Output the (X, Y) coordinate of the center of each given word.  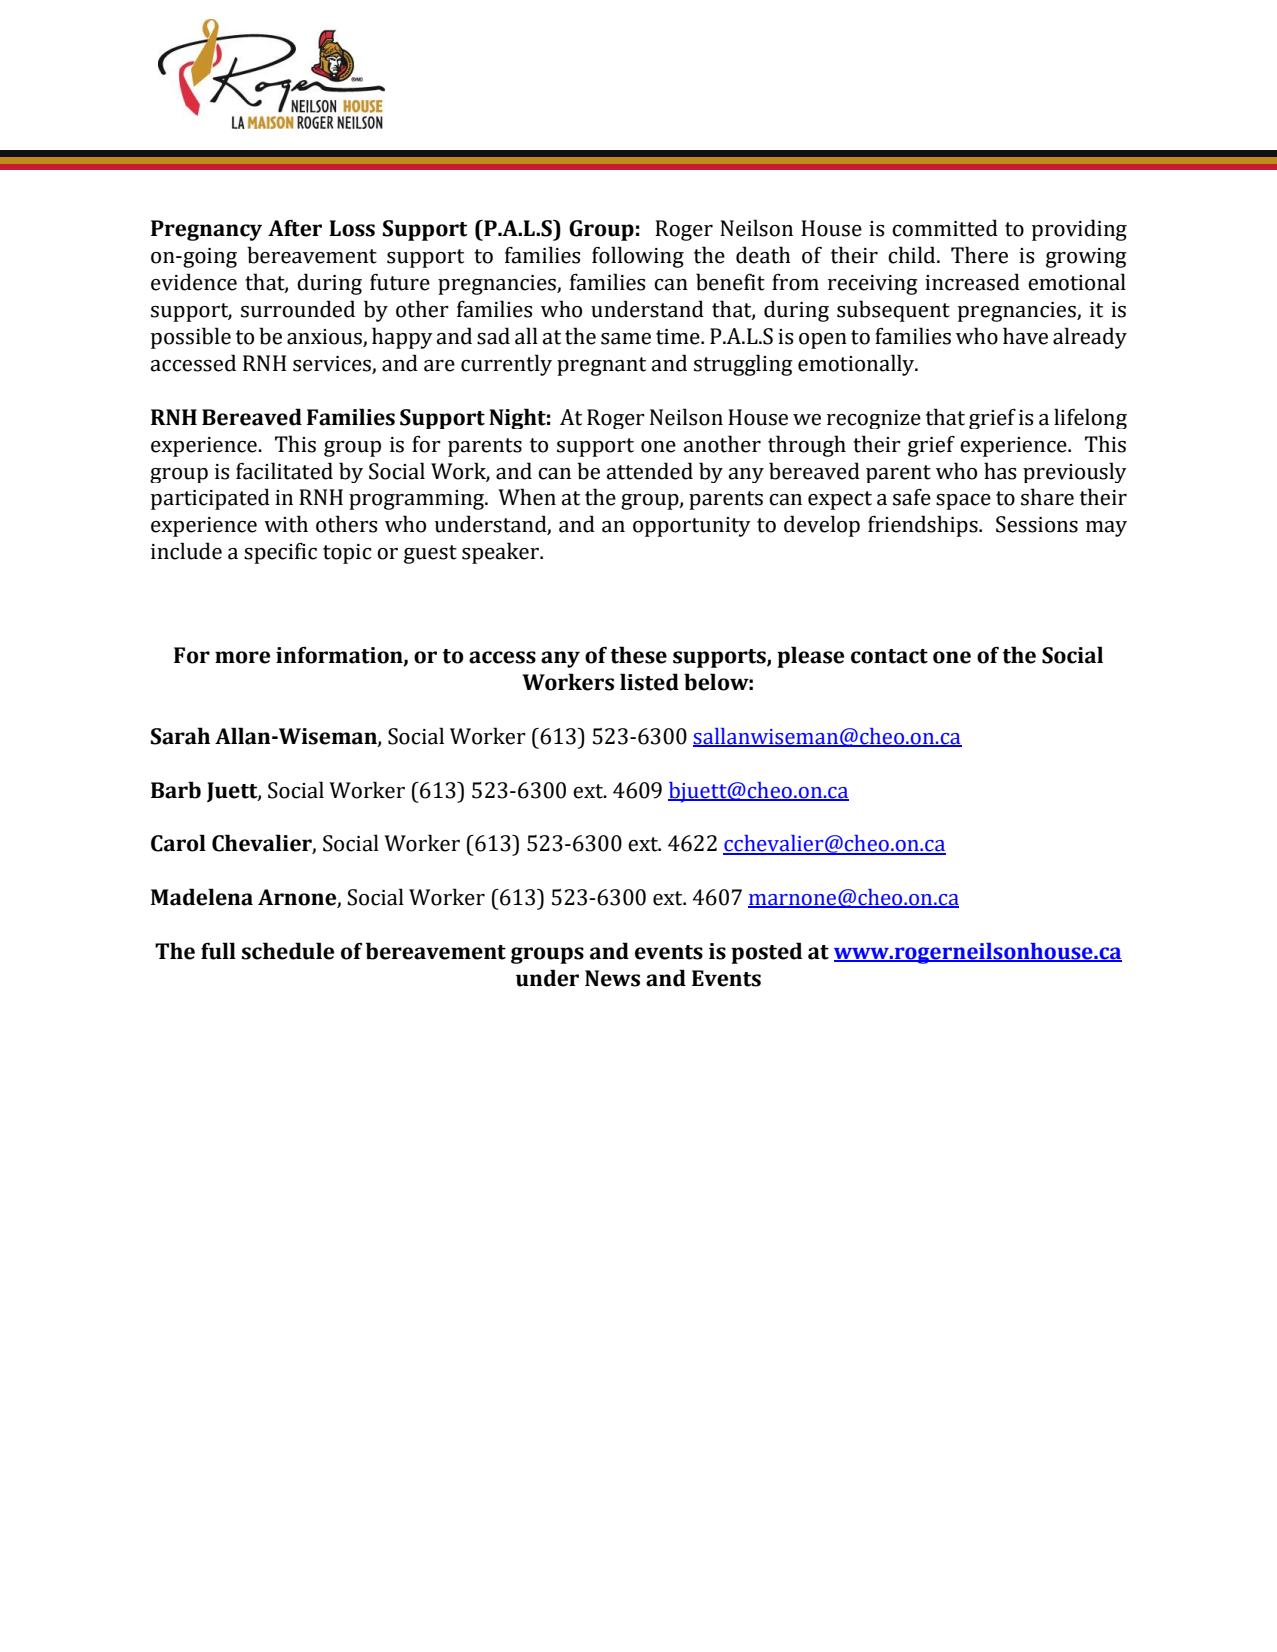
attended (649, 471)
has (1000, 471)
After (295, 228)
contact (889, 656)
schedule (287, 951)
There (979, 255)
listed (649, 682)
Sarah (180, 736)
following (638, 257)
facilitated (284, 471)
